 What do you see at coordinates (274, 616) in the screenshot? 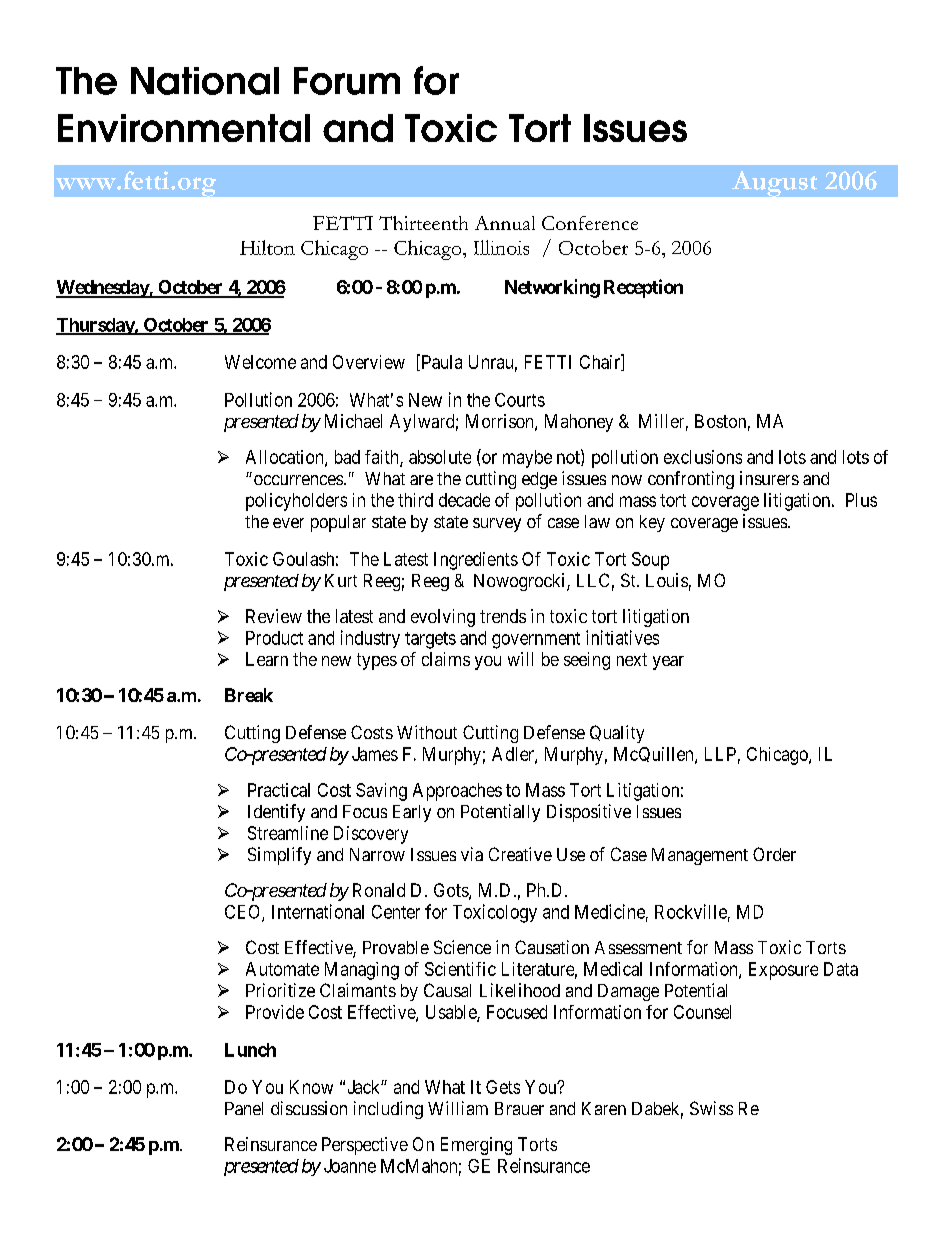
I see `Review` at bounding box center [274, 616].
